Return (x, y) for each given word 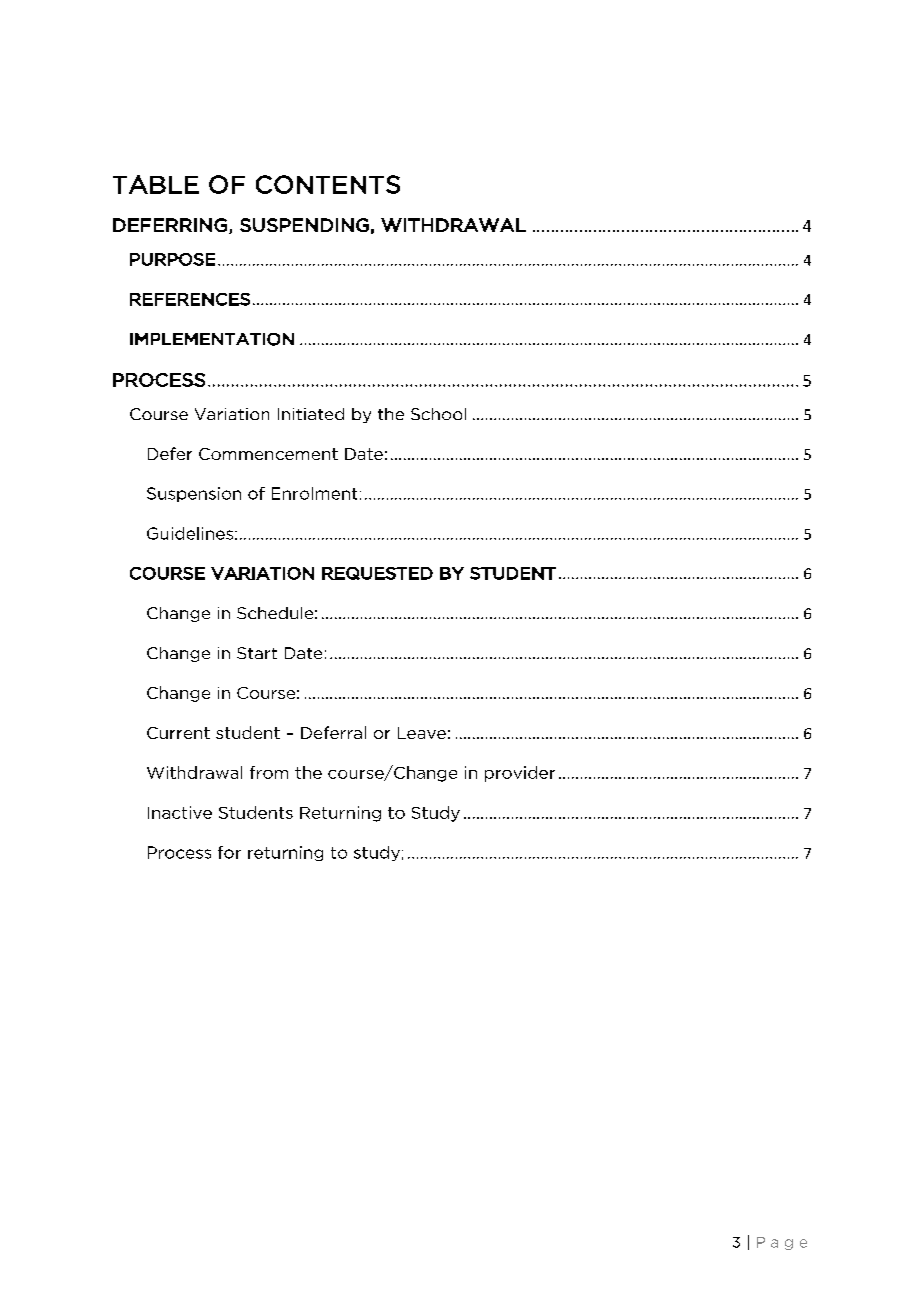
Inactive (180, 812)
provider (520, 774)
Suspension (194, 494)
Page (782, 1243)
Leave (422, 733)
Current (178, 733)
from (269, 772)
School (438, 414)
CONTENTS (328, 184)
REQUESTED (377, 573)
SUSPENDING (304, 225)
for (229, 852)
